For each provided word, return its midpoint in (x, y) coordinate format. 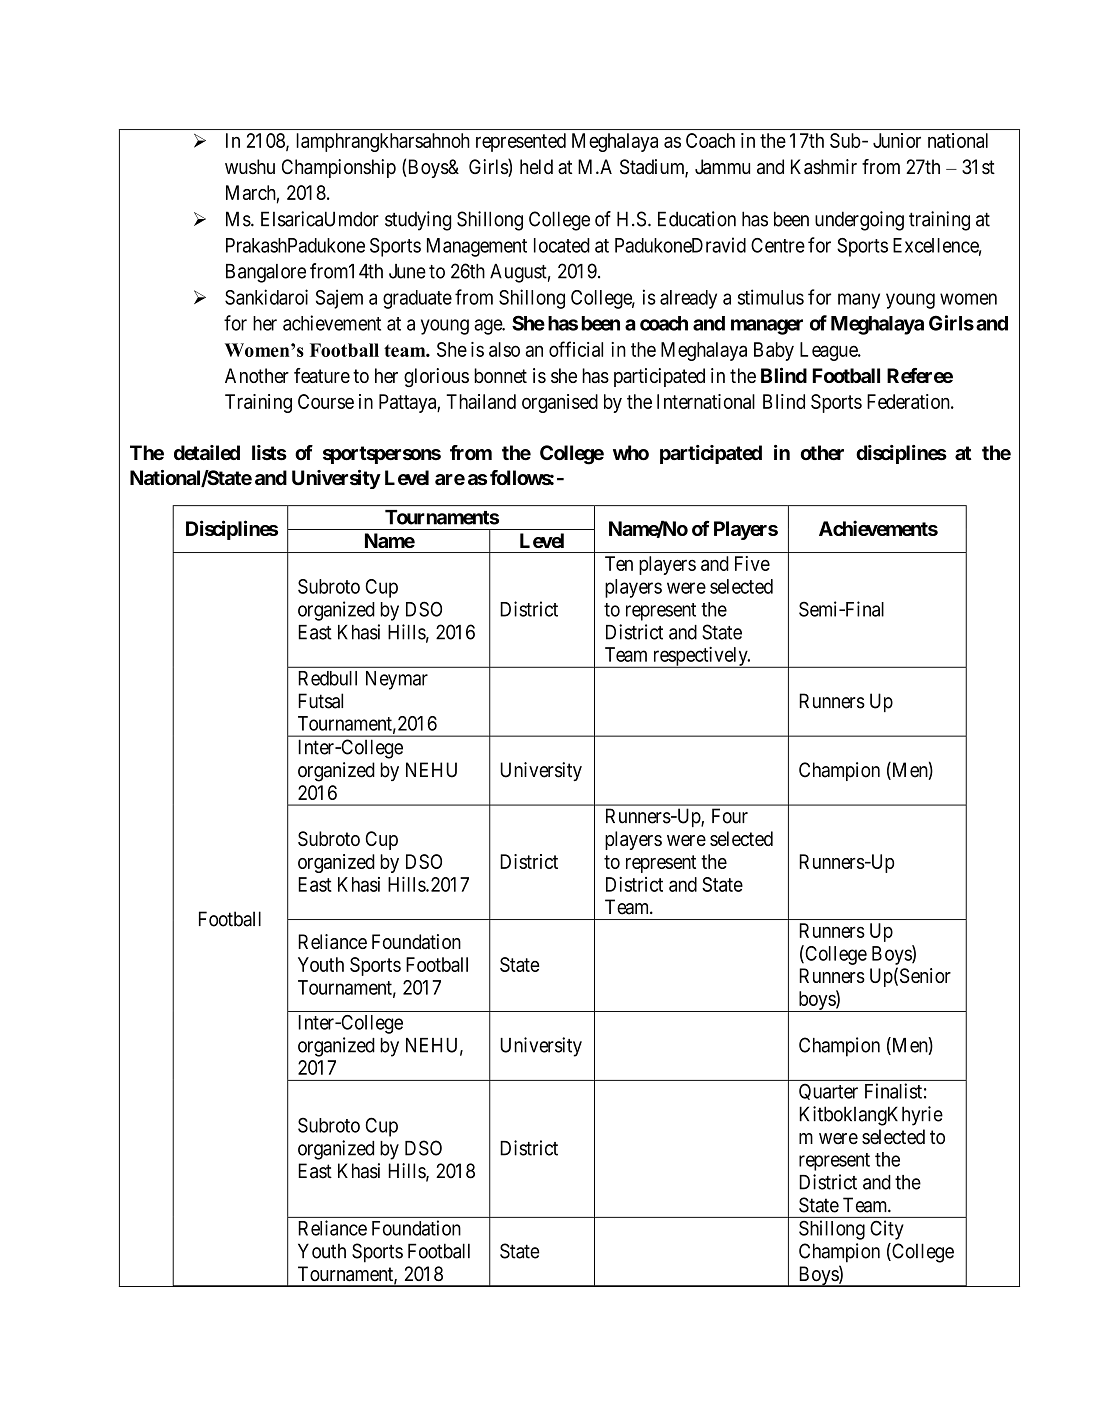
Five (752, 563)
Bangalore (266, 273)
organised (560, 403)
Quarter (828, 1091)
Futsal (320, 701)
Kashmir (824, 167)
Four (730, 816)
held (536, 167)
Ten (619, 563)
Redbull (327, 678)
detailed (207, 452)
